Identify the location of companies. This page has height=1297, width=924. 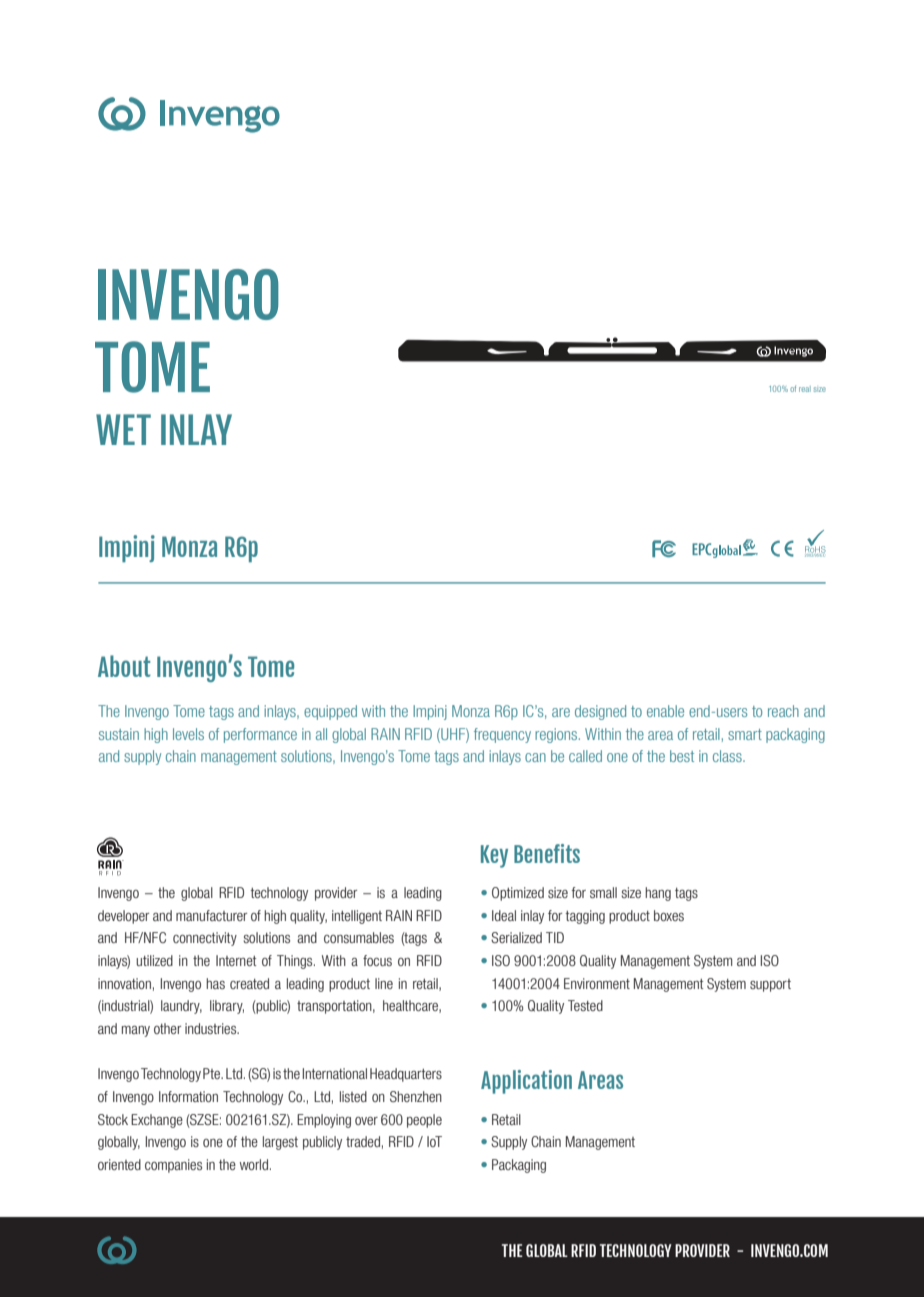
(173, 1166).
